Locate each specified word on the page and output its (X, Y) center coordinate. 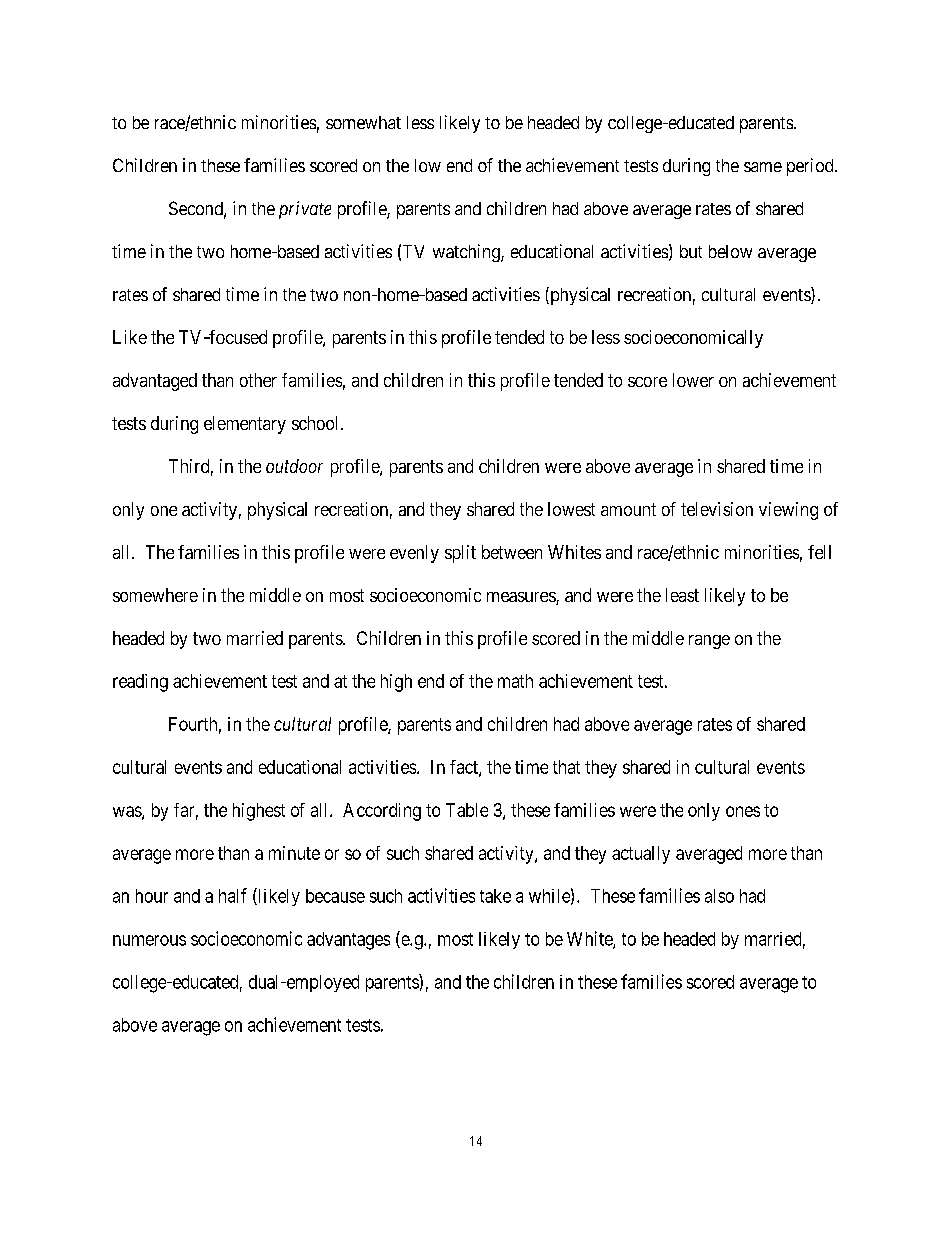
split (460, 554)
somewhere (155, 595)
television (717, 509)
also (719, 896)
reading (140, 683)
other (258, 380)
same (763, 167)
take (495, 896)
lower (693, 380)
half (233, 895)
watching (467, 253)
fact (465, 768)
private (305, 210)
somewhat (363, 122)
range (709, 642)
